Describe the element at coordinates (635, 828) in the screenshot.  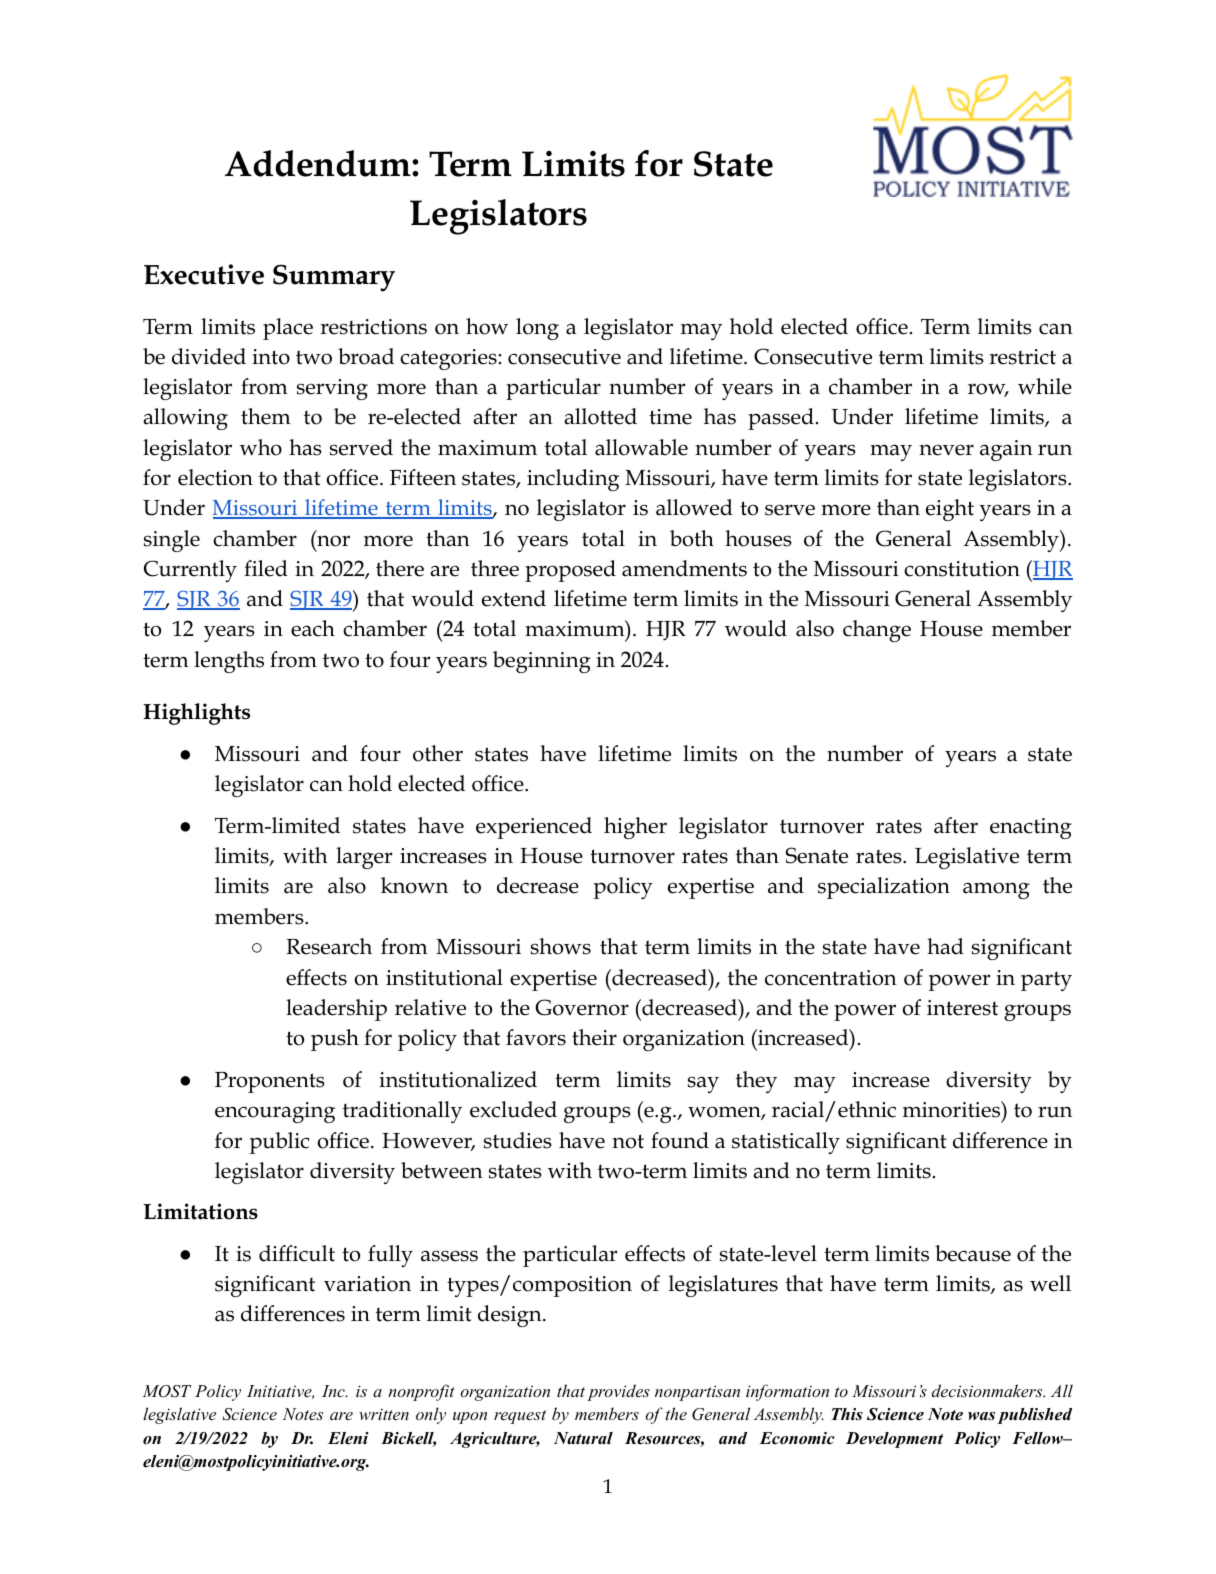
I see `higher` at that location.
